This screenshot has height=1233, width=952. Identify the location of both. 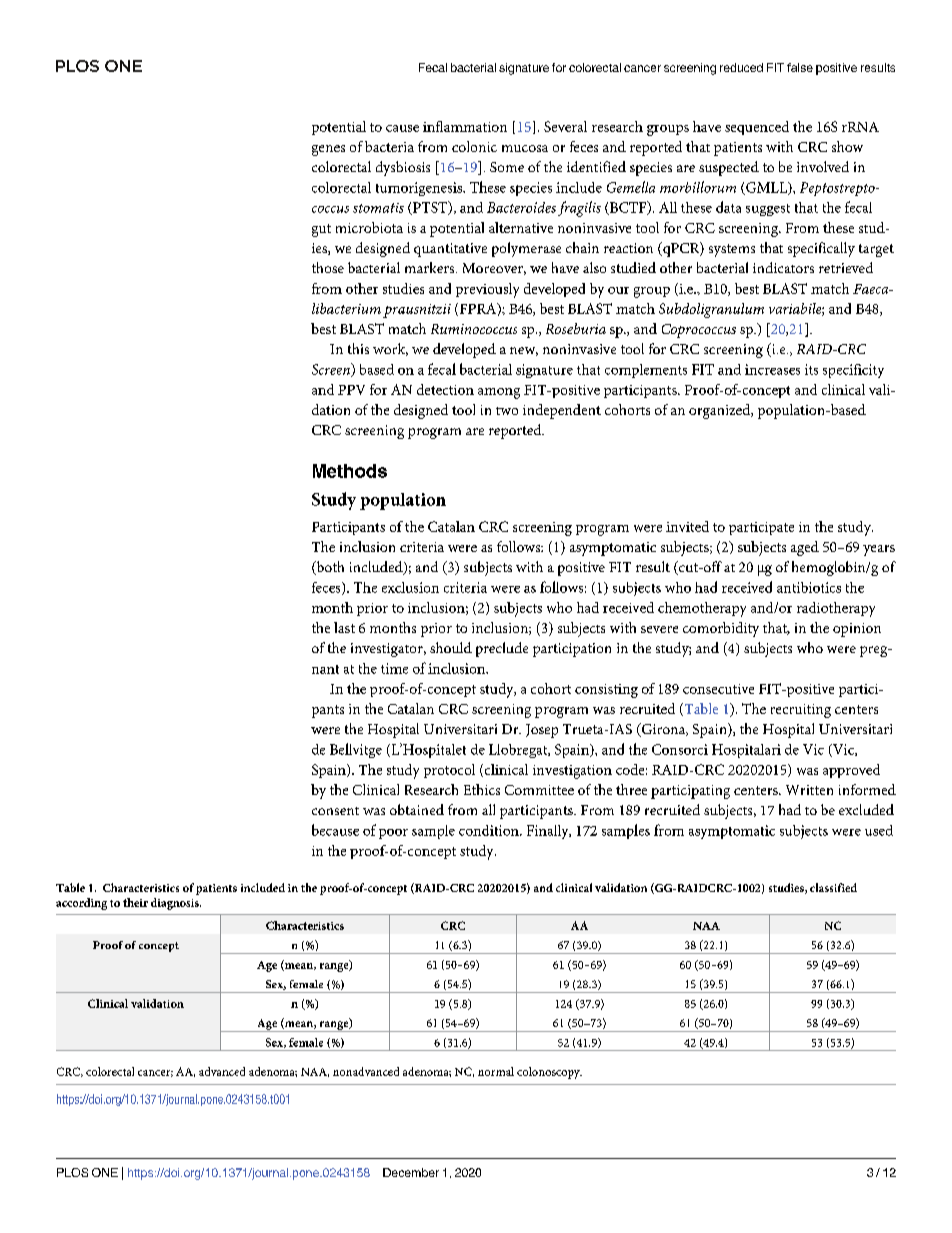
(329, 568).
